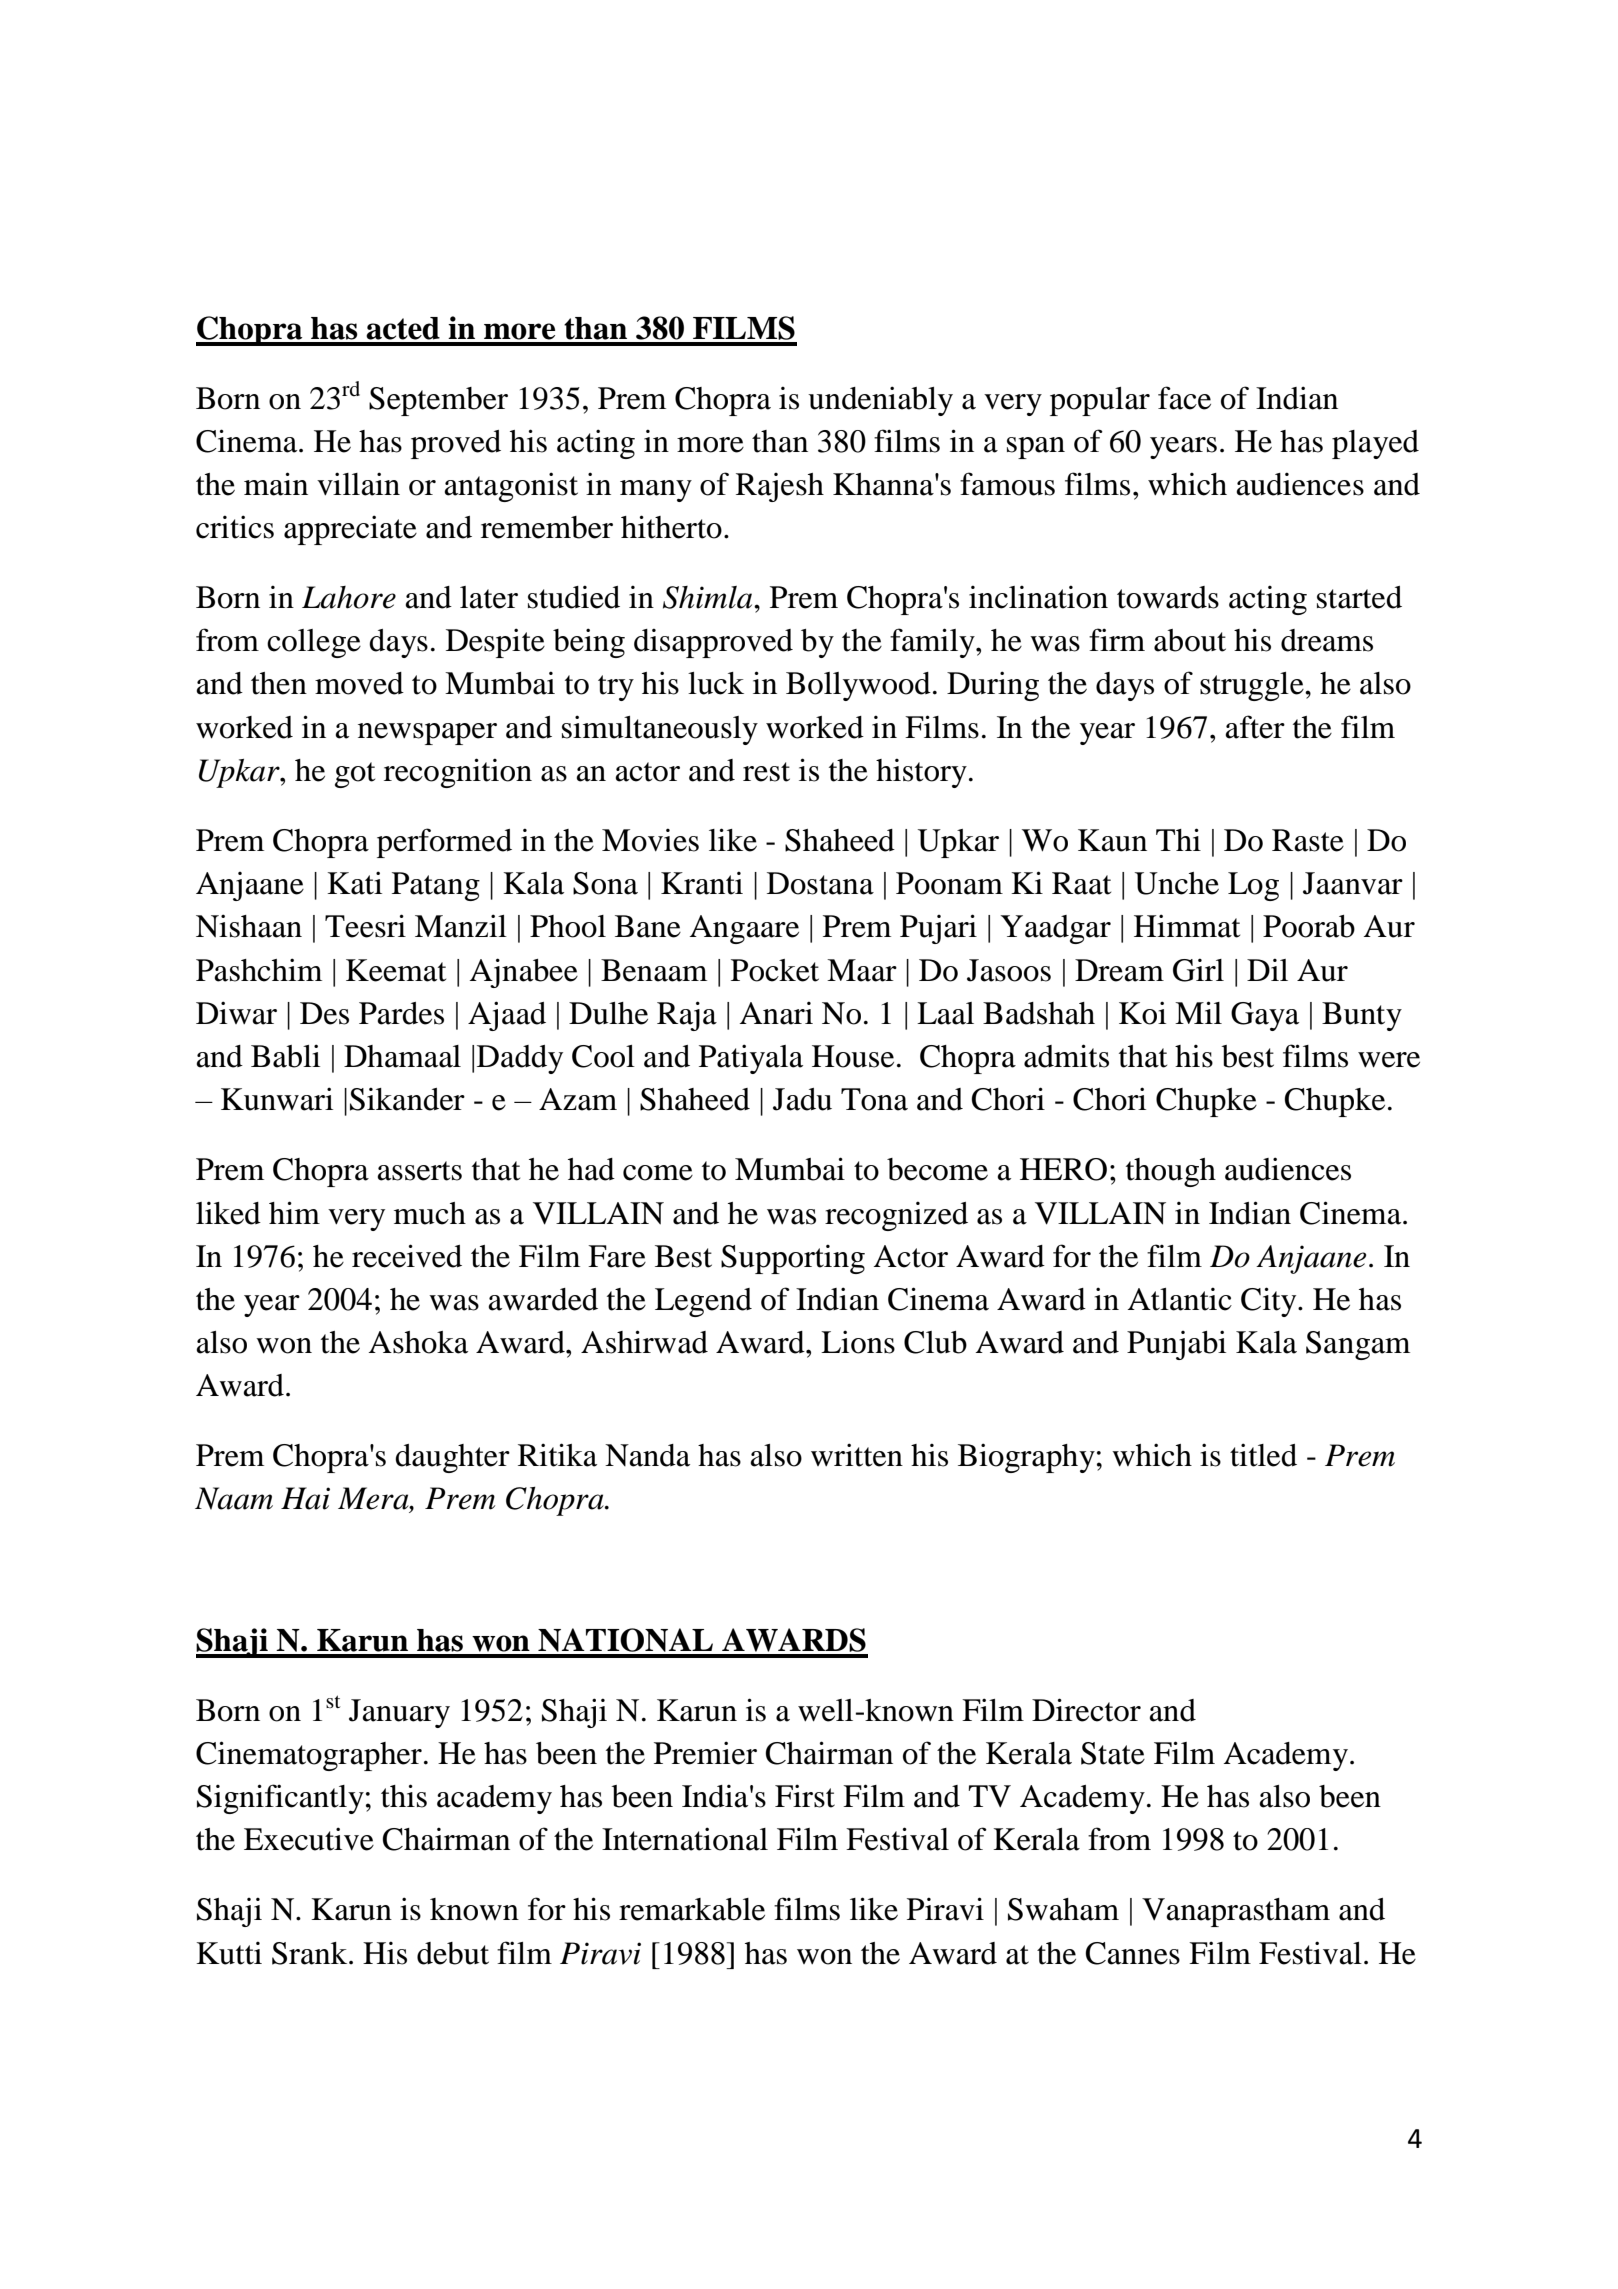 The height and width of the screenshot is (2289, 1618). I want to click on titled, so click(1263, 1455).
